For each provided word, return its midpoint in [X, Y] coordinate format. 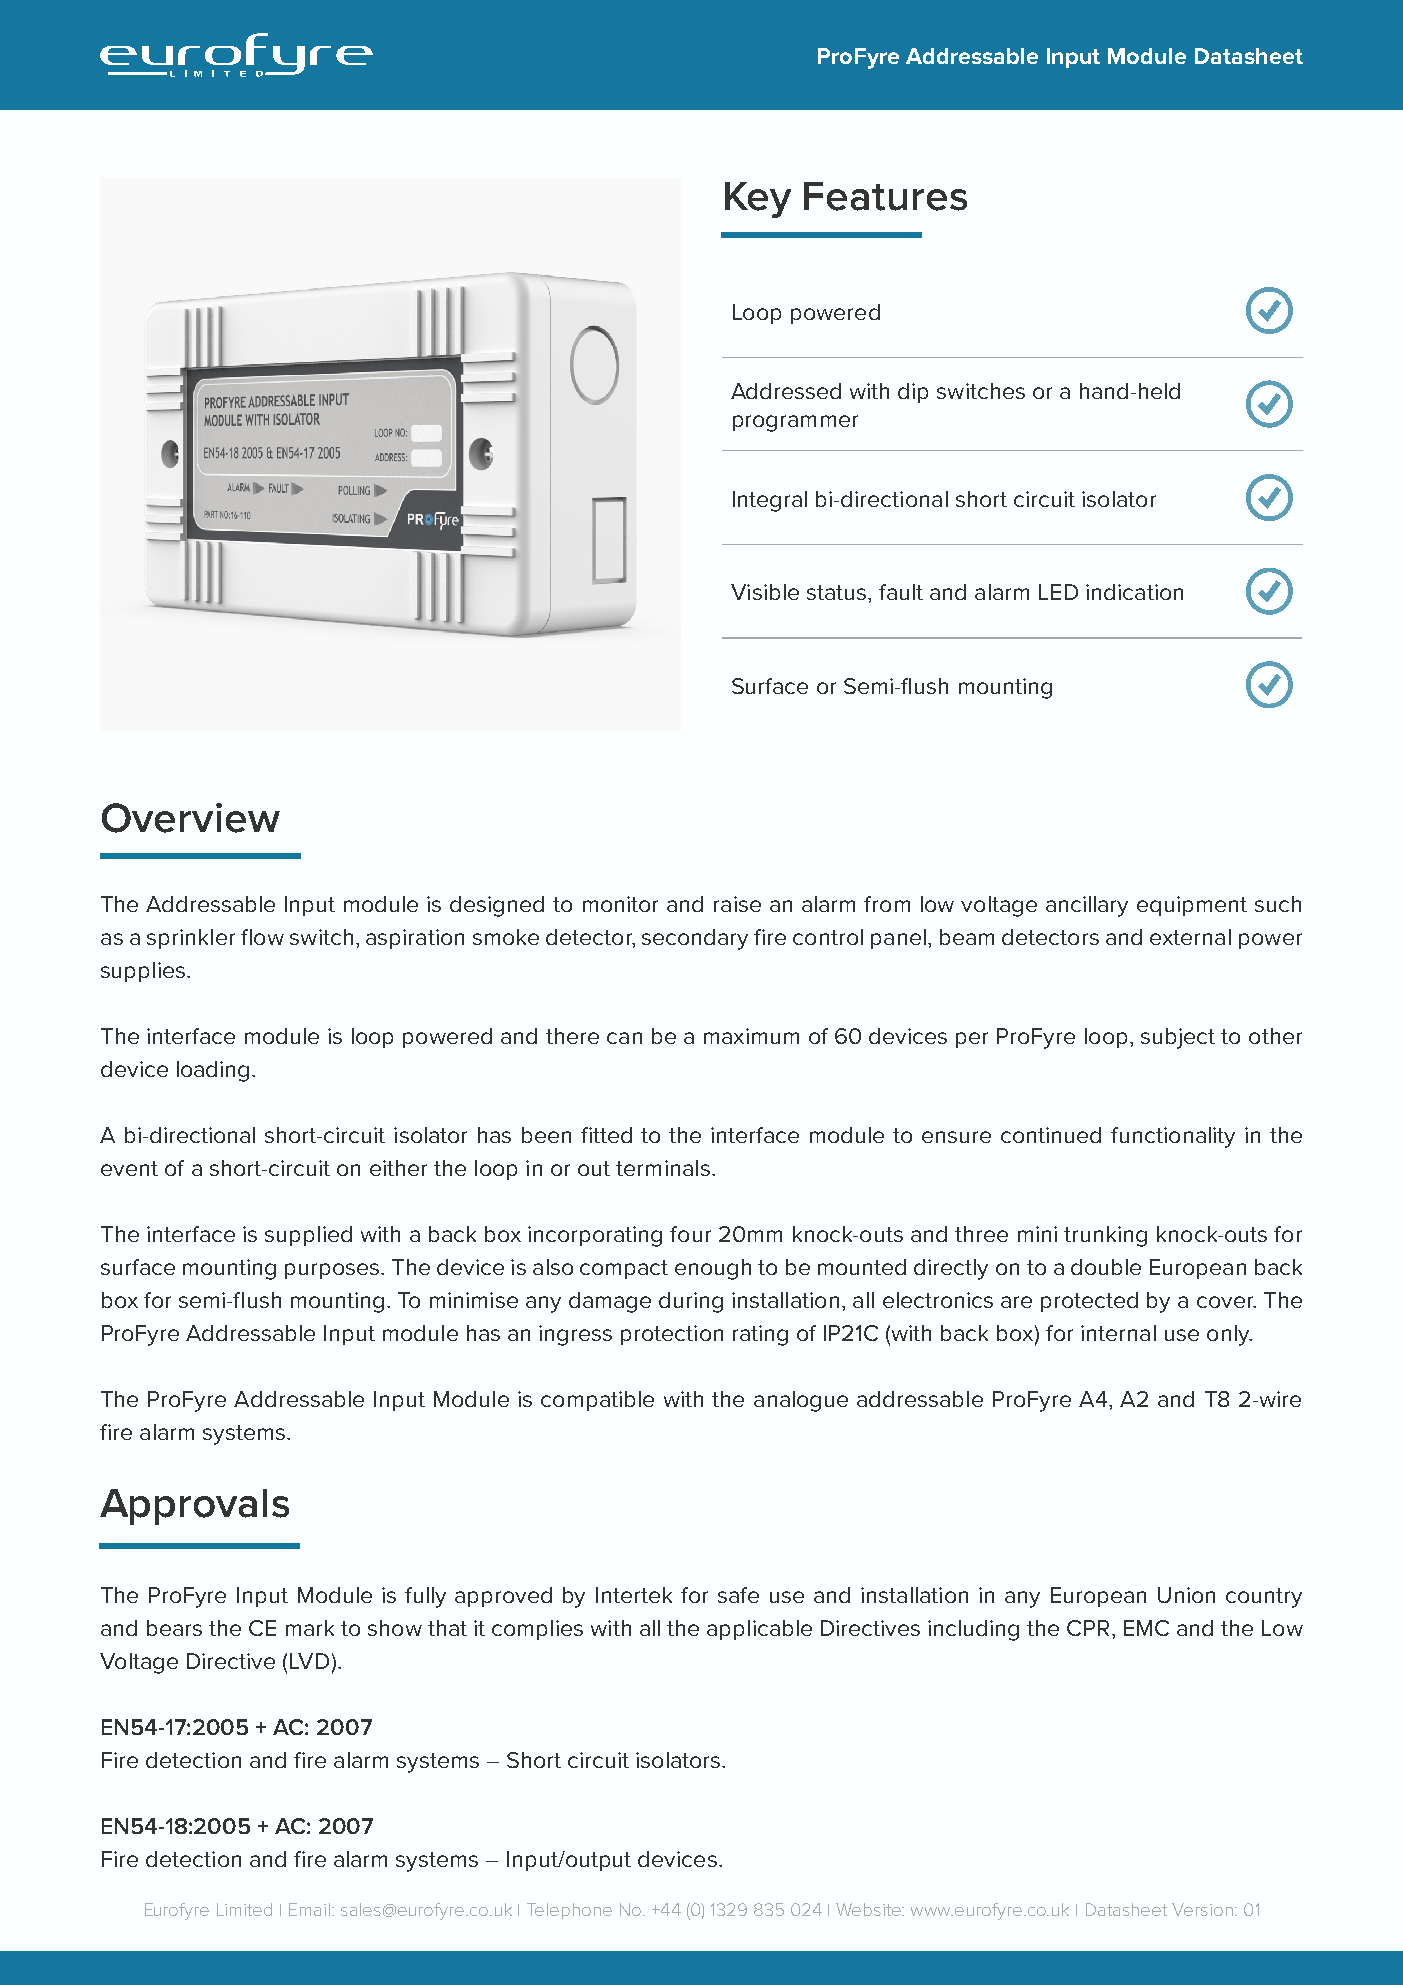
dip [913, 393]
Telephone [569, 1911]
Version [1202, 1909]
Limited [244, 1909]
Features [885, 196]
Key [758, 200]
